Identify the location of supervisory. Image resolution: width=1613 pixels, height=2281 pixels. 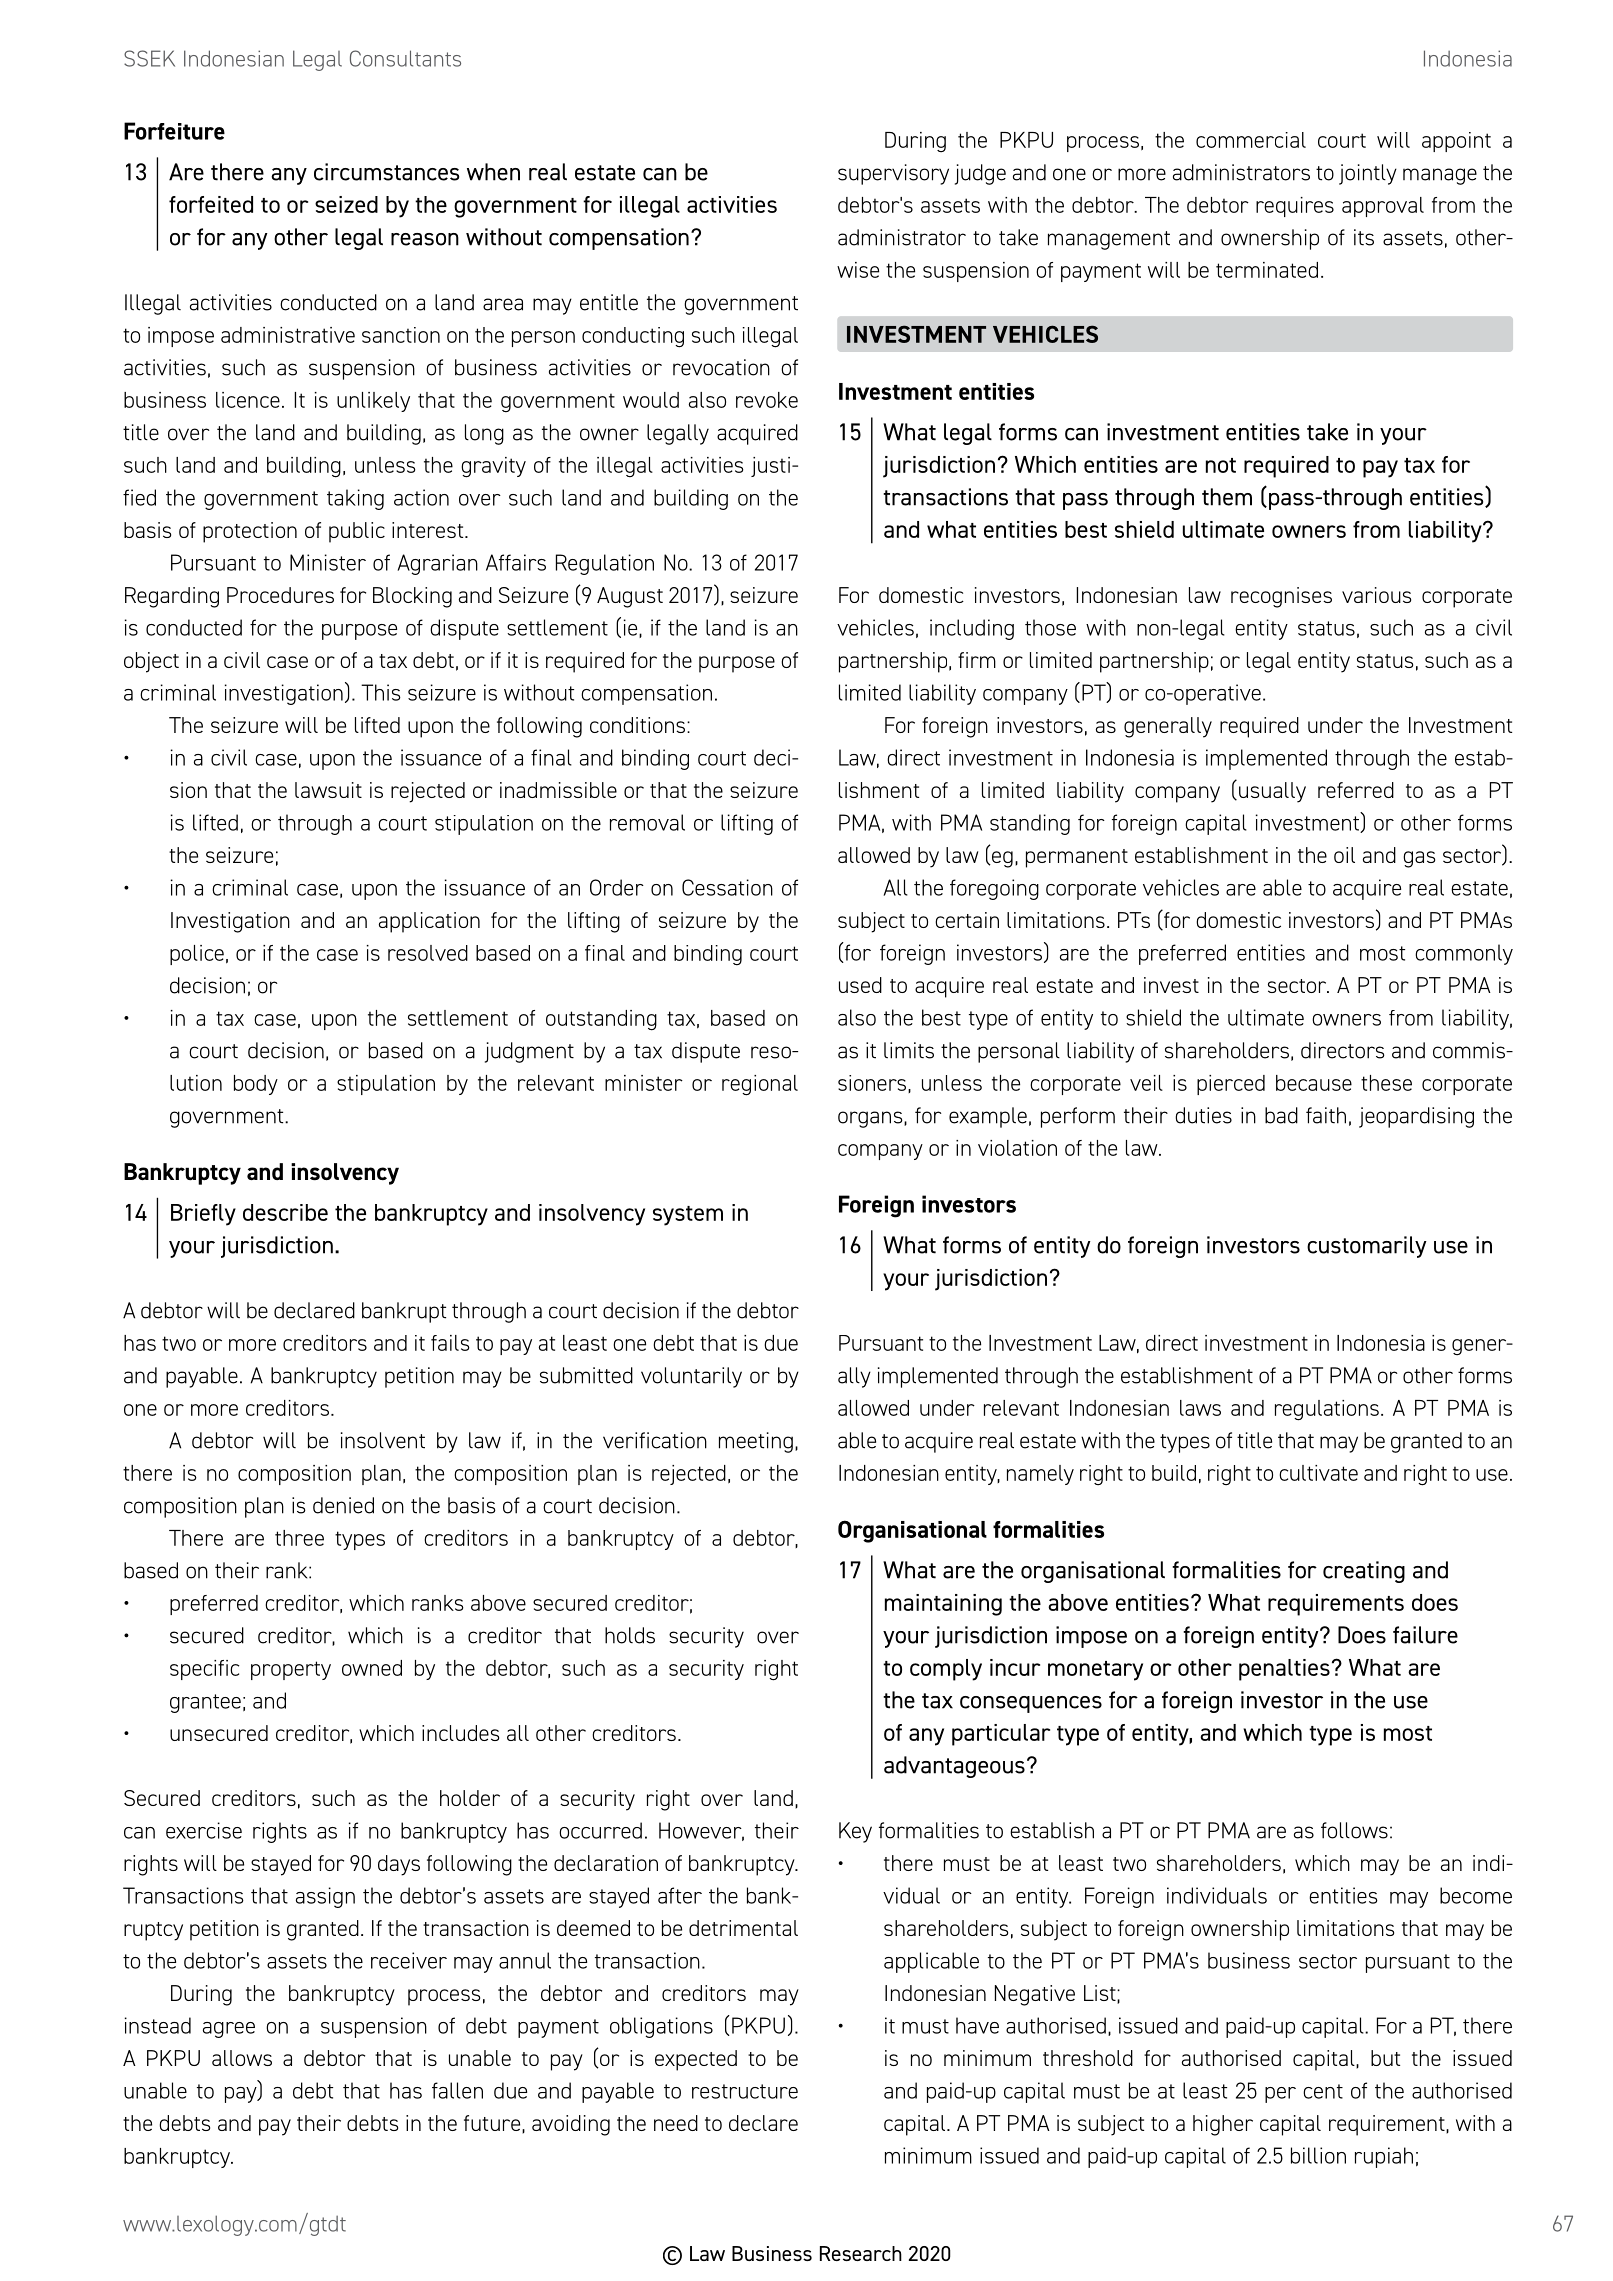
(893, 174).
